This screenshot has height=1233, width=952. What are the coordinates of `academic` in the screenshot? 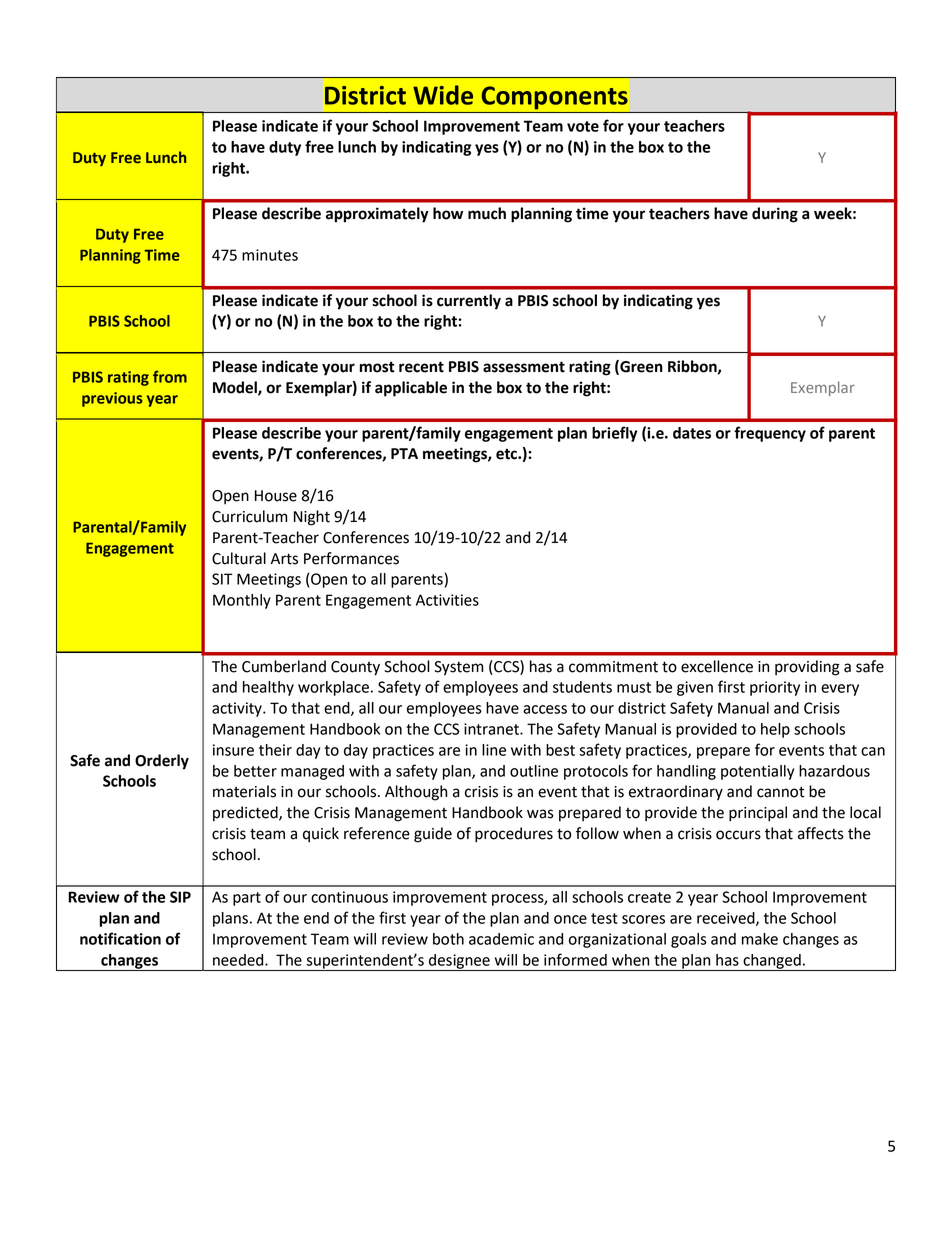 It's located at (501, 939).
